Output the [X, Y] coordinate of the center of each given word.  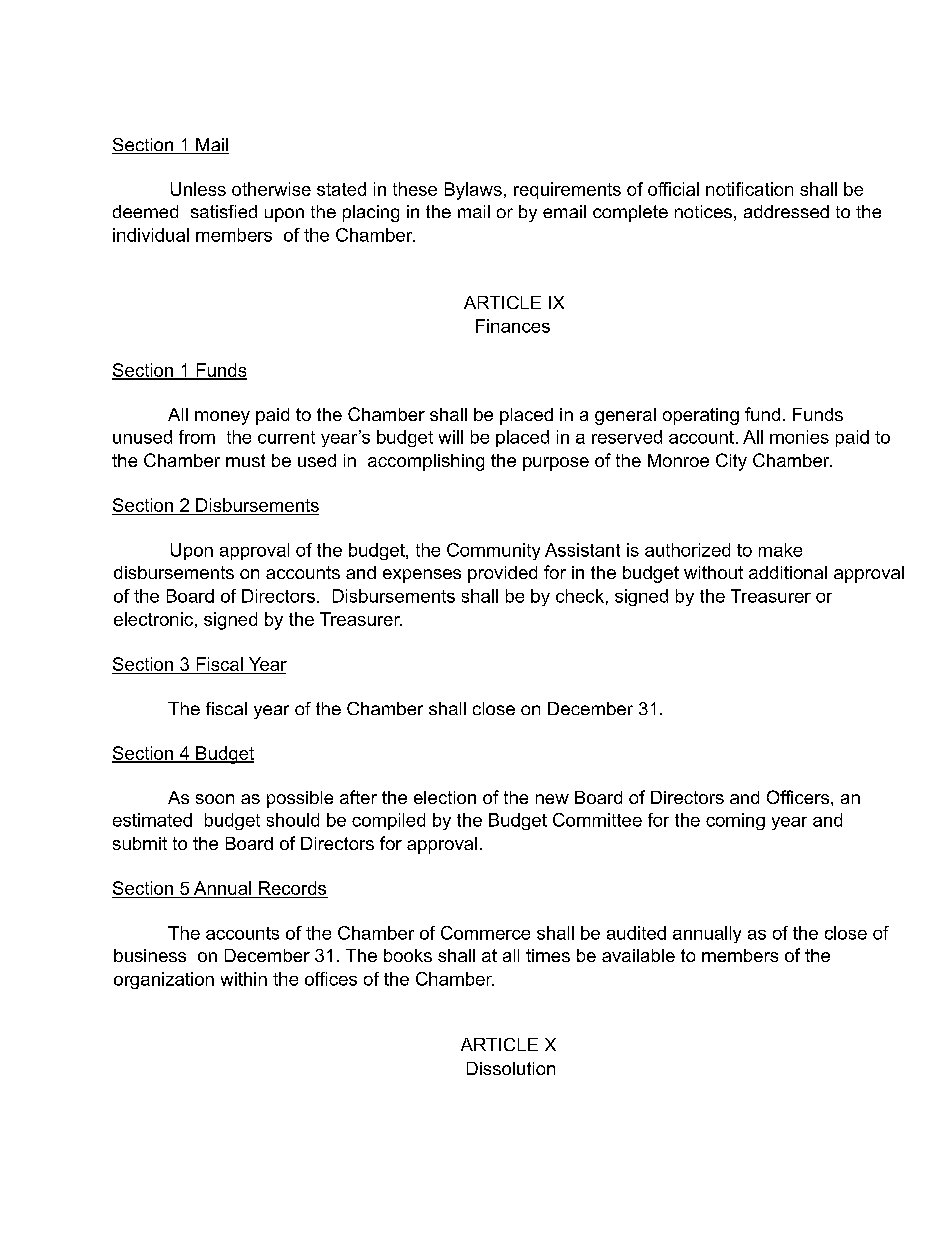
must [245, 460]
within [244, 979]
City [731, 462]
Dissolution [511, 1068]
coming [735, 821]
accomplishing [426, 462]
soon [215, 799]
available [638, 955]
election [445, 797]
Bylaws [473, 191]
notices [703, 211]
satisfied [224, 211]
